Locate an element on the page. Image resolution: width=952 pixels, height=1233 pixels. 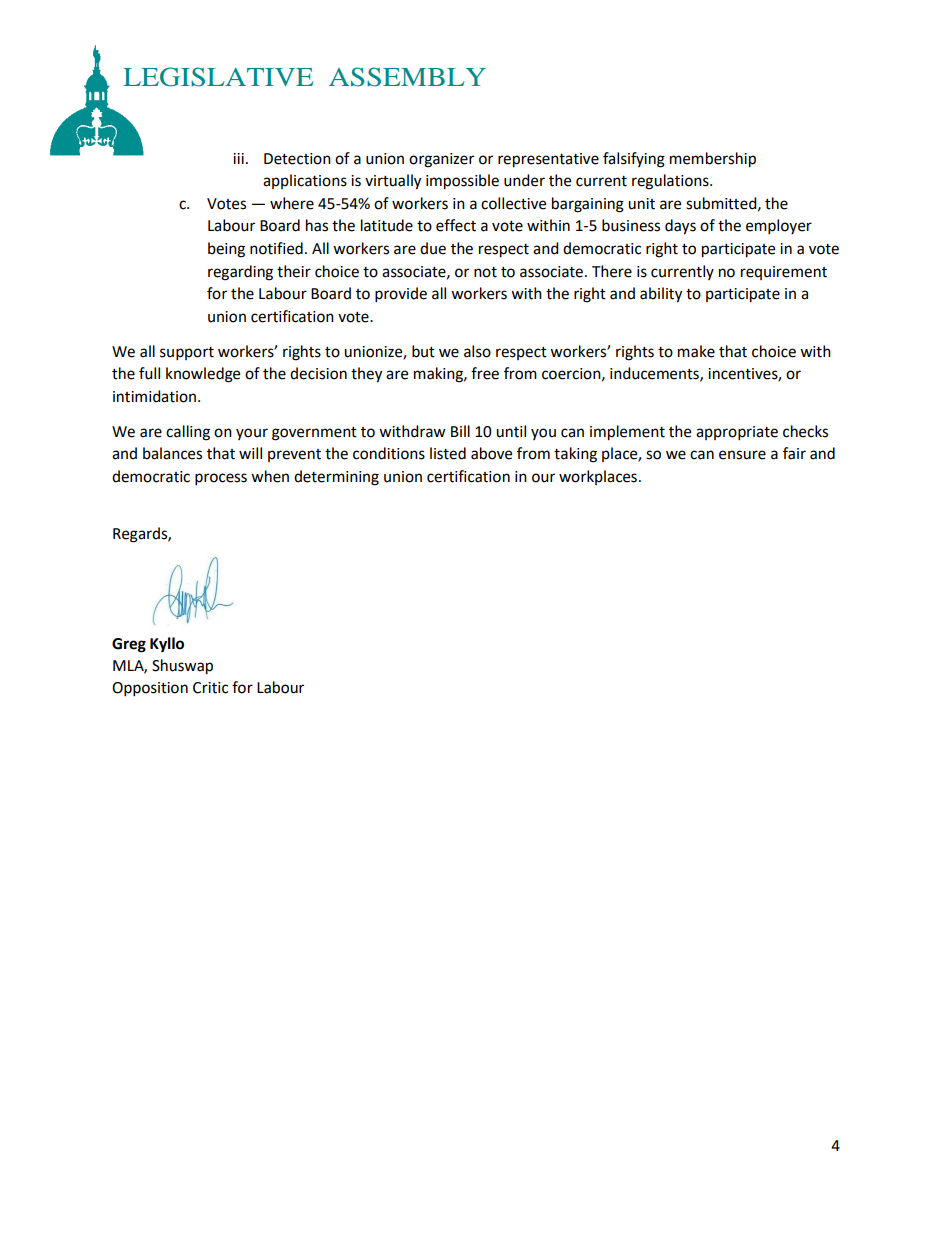
days is located at coordinates (680, 227).
